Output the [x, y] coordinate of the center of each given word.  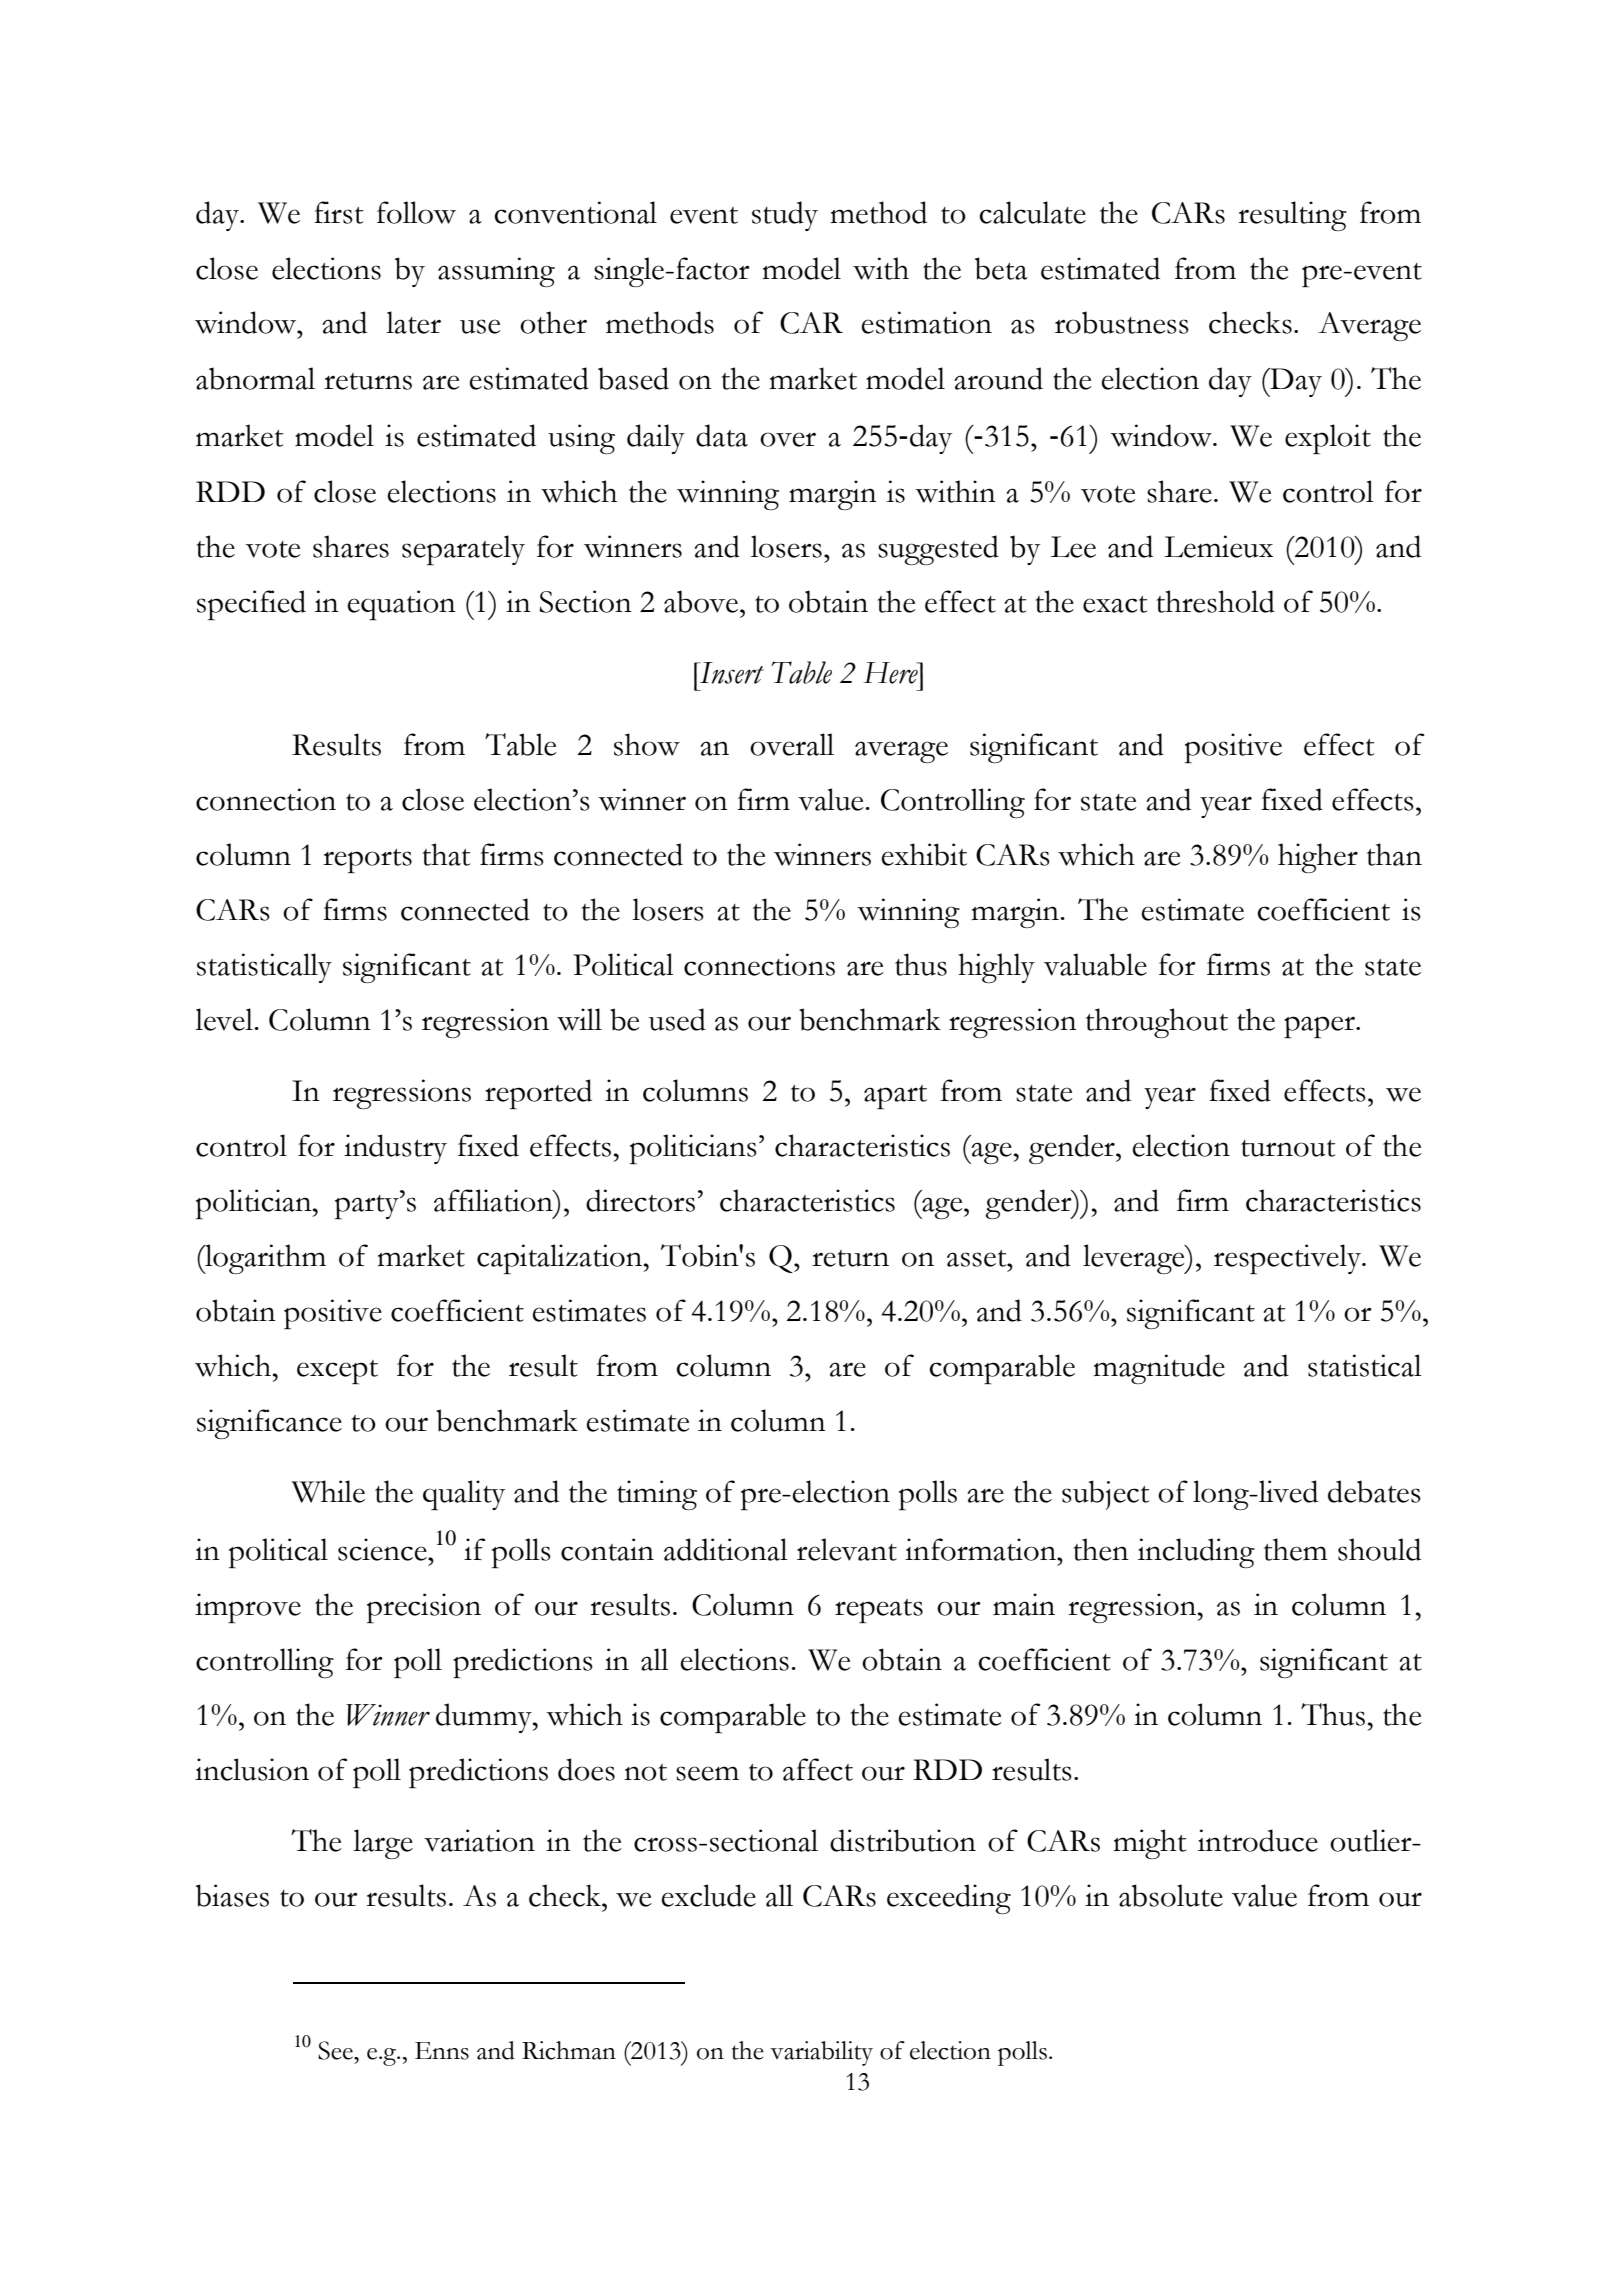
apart [895, 1097]
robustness [1122, 322]
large [383, 1844]
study [785, 216]
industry [395, 1149]
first [338, 212]
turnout [1288, 1148]
